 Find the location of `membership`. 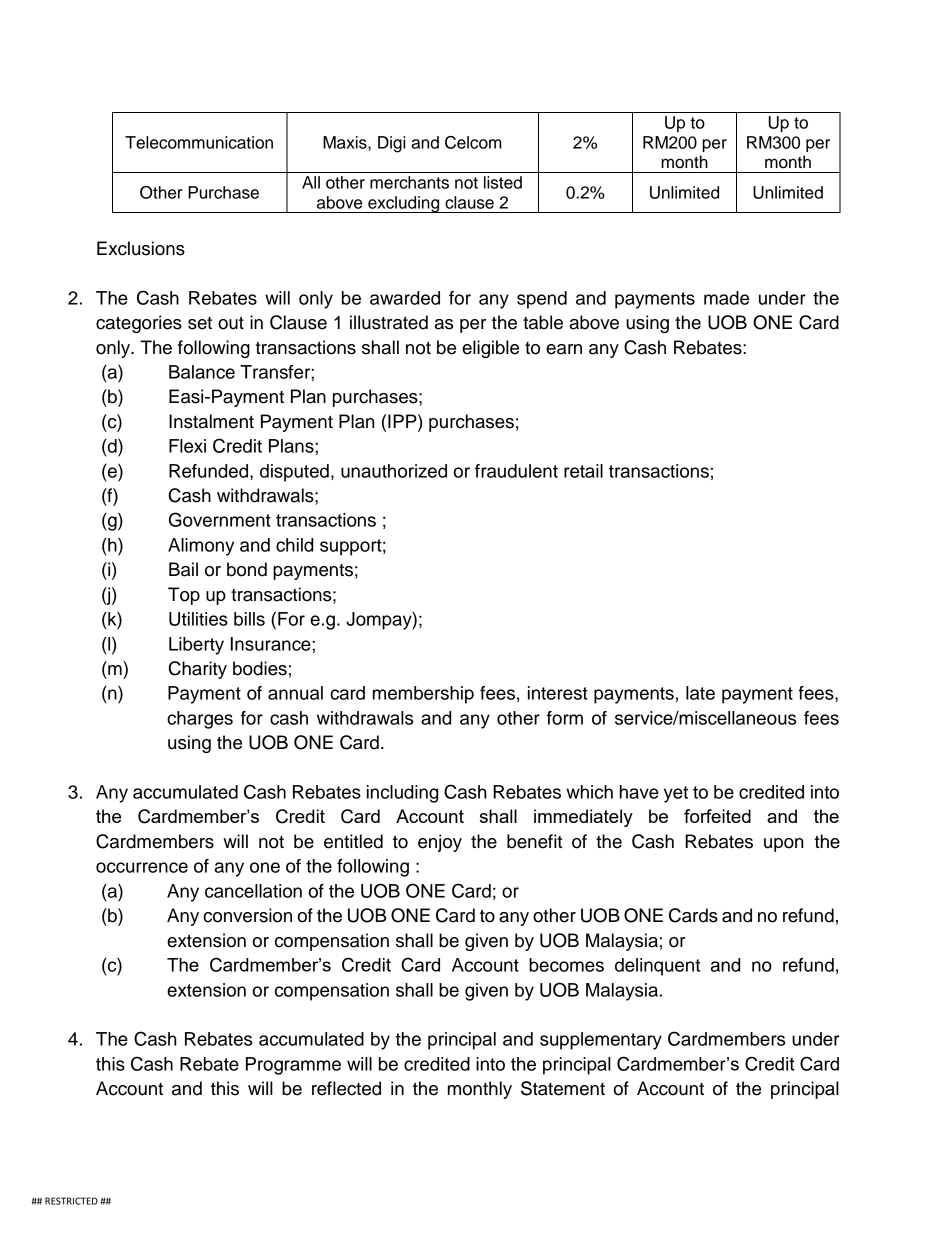

membership is located at coordinates (423, 695).
